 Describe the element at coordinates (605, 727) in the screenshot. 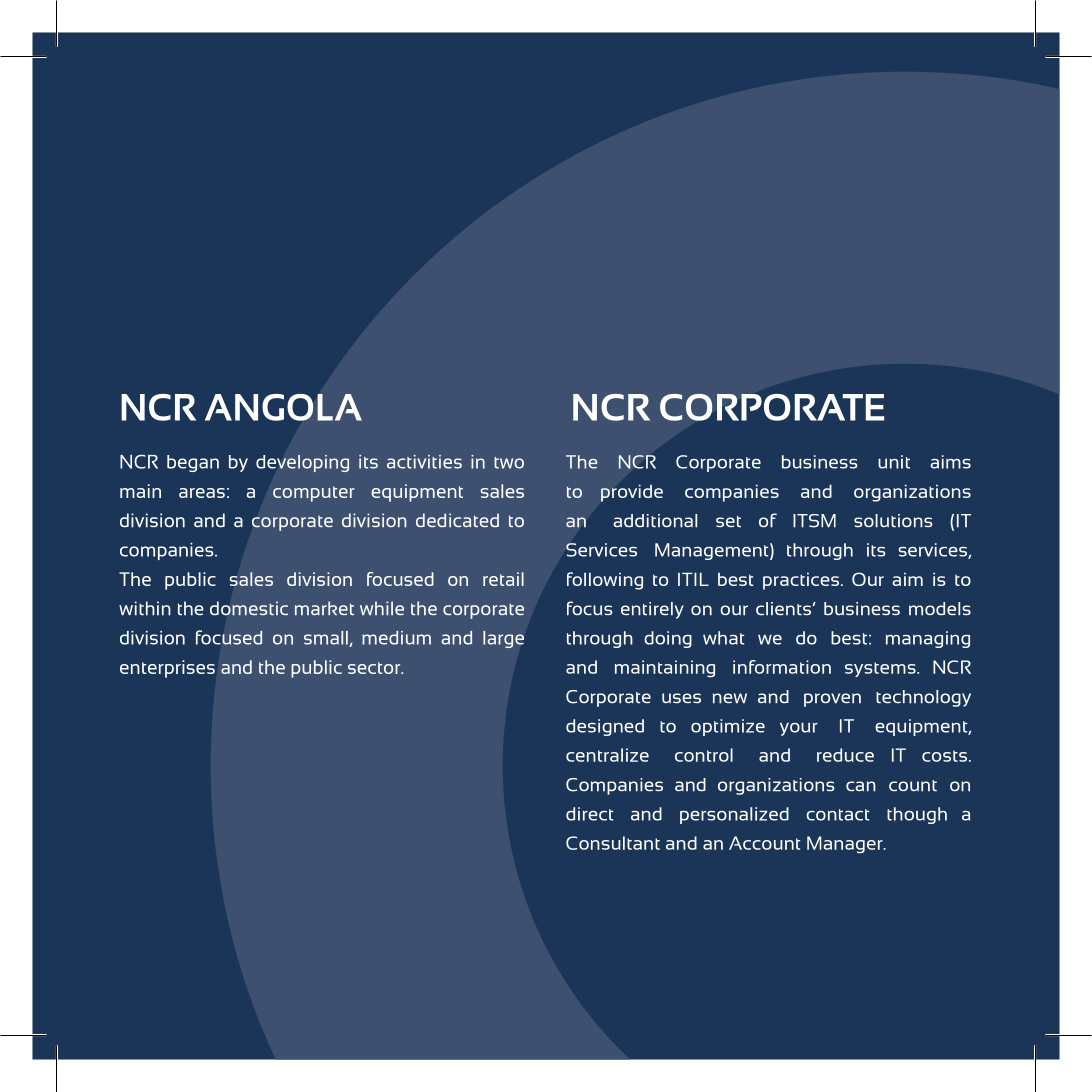

I see `designed` at that location.
